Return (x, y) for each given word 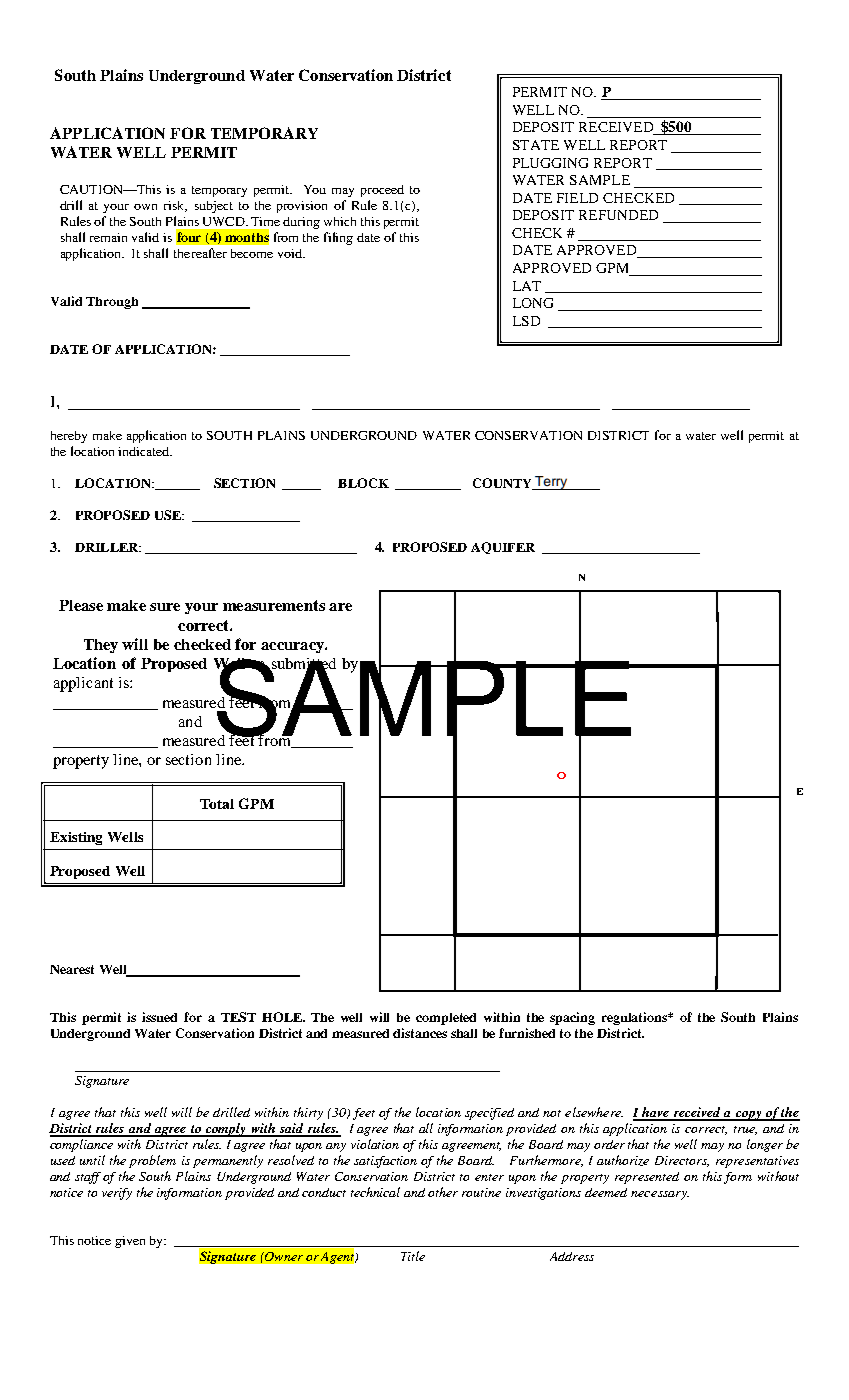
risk (175, 206)
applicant (83, 684)
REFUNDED (618, 215)
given (130, 1242)
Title (413, 1256)
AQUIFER (503, 548)
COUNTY (503, 484)
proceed (382, 191)
